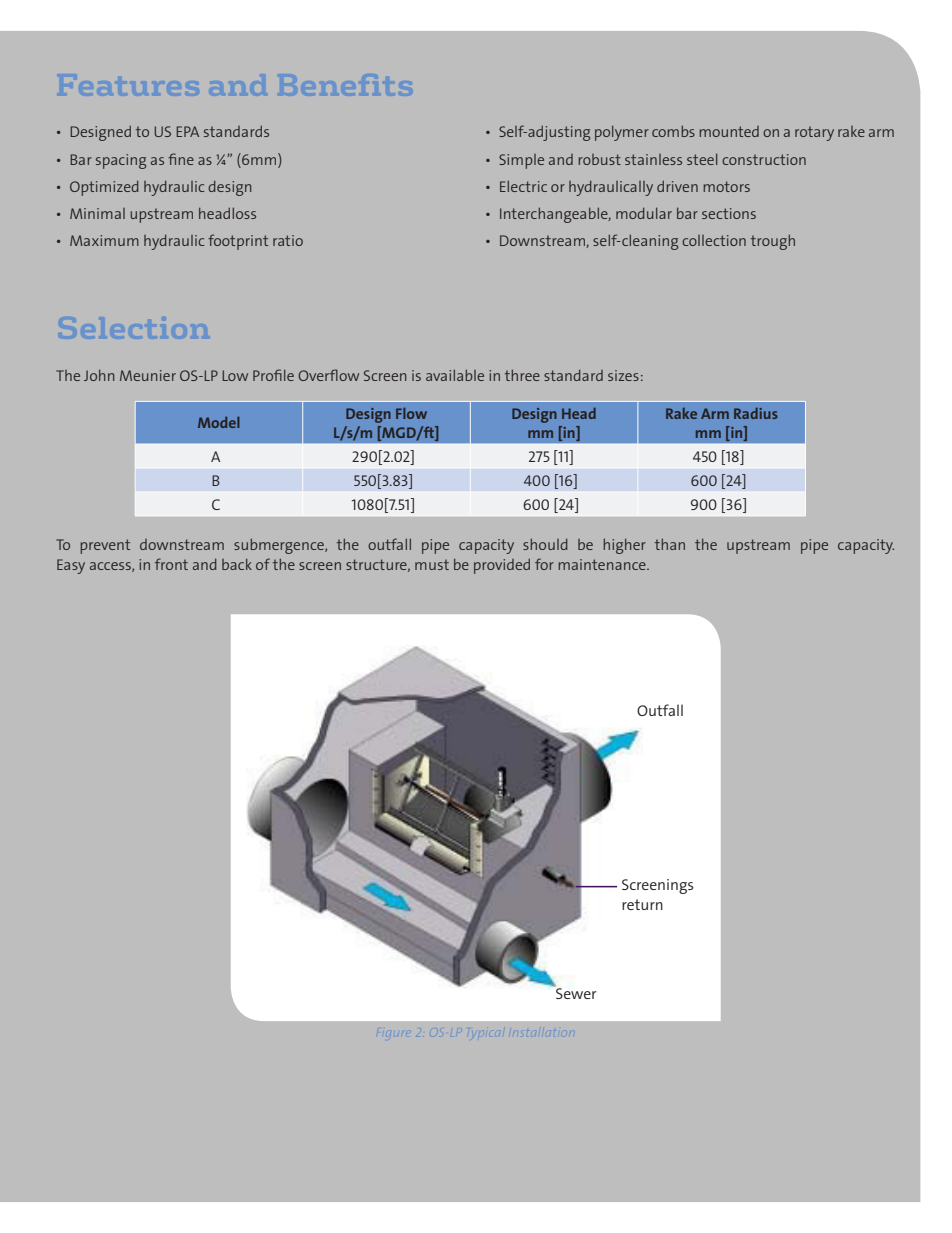  Describe the element at coordinates (71, 566) in the screenshot. I see `Easy` at that location.
